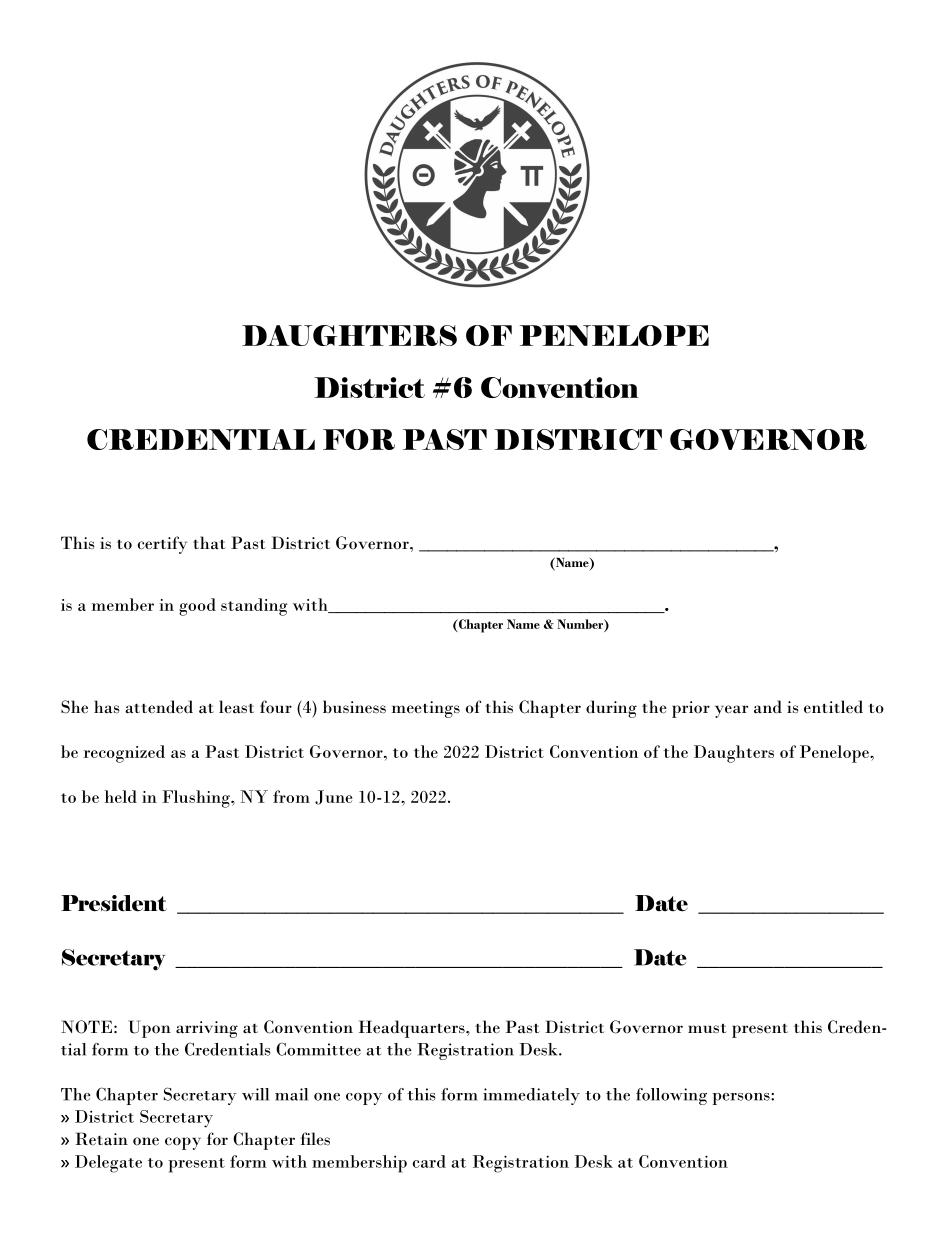 This screenshot has width=952, height=1233. What do you see at coordinates (114, 903) in the screenshot?
I see `President` at bounding box center [114, 903].
